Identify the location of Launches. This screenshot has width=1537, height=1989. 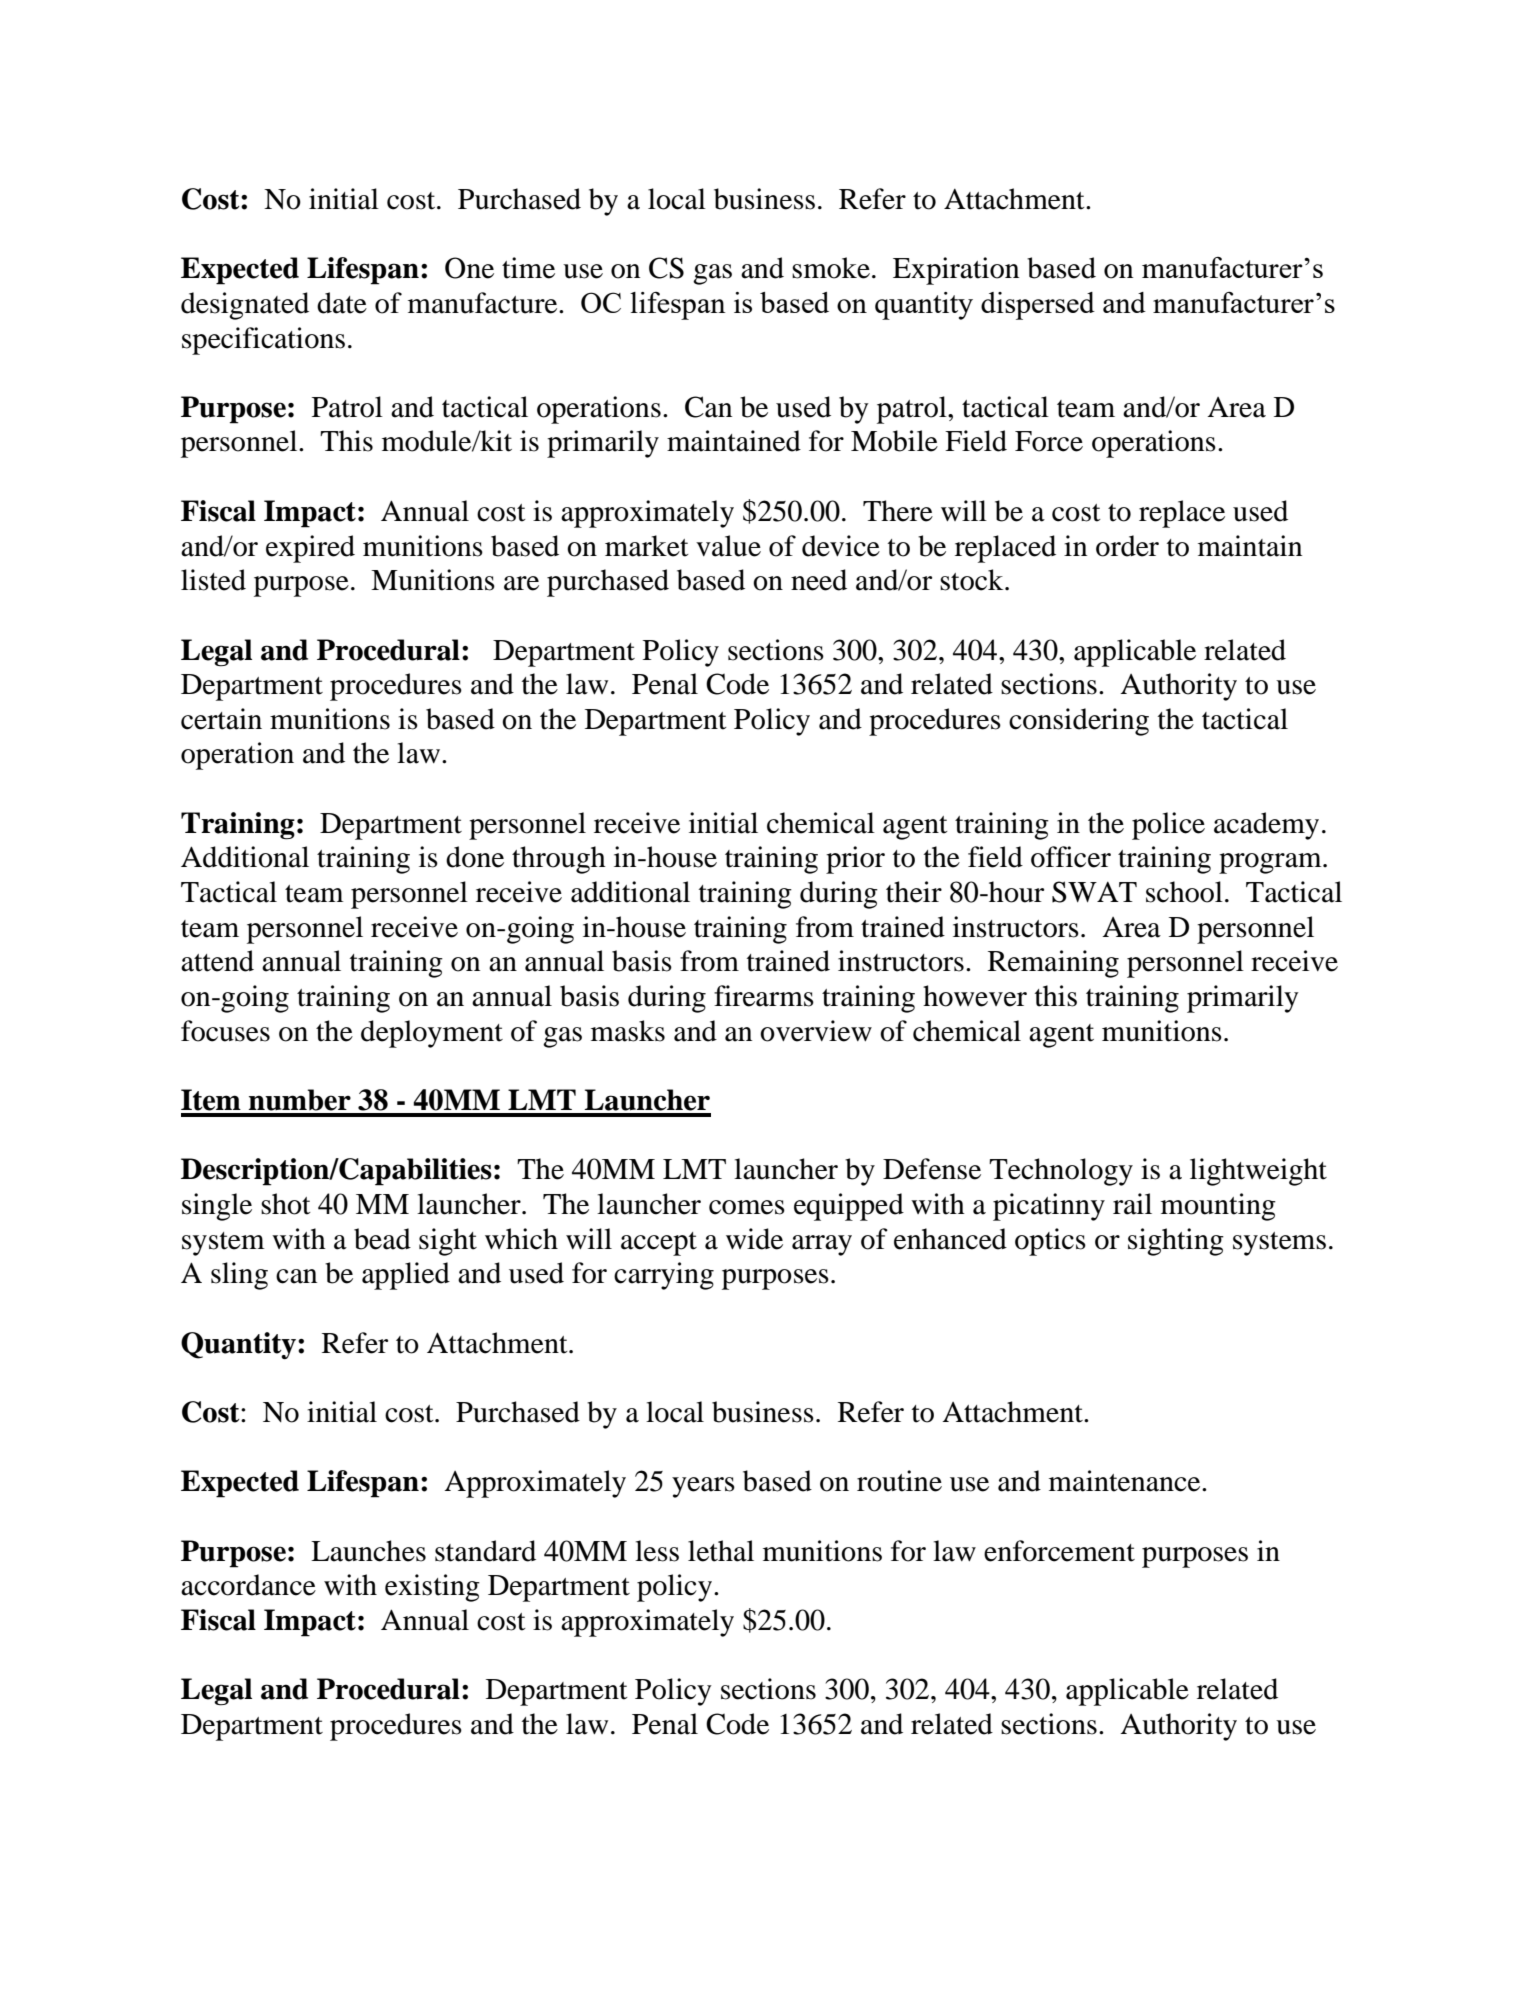
(368, 1551).
